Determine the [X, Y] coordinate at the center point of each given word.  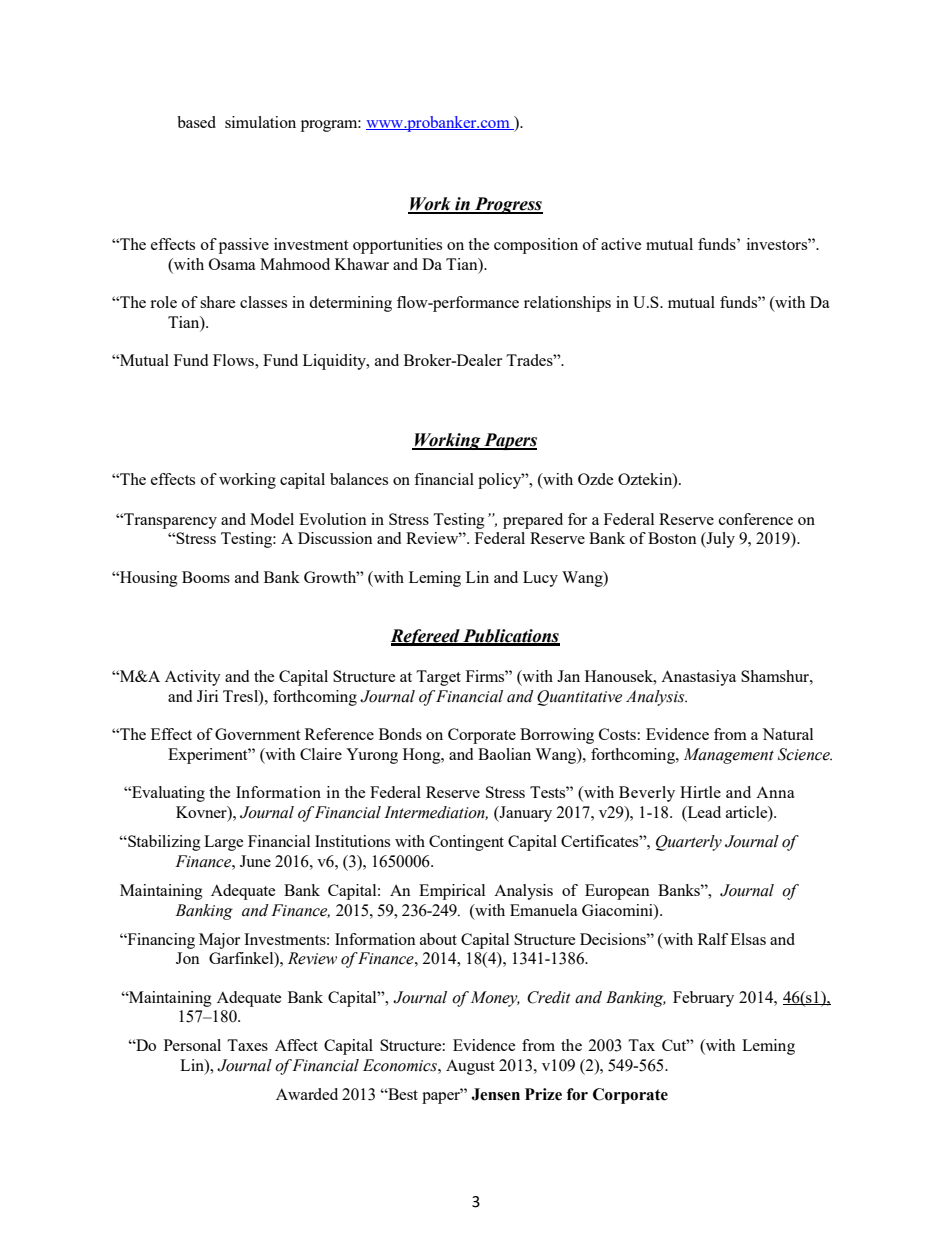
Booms [206, 577]
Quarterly [689, 843]
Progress [508, 205]
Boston [672, 538]
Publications [510, 637]
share [217, 302]
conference [756, 519]
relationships [567, 304]
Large [223, 843]
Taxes [247, 1045]
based [196, 122]
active [621, 244]
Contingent [466, 843]
